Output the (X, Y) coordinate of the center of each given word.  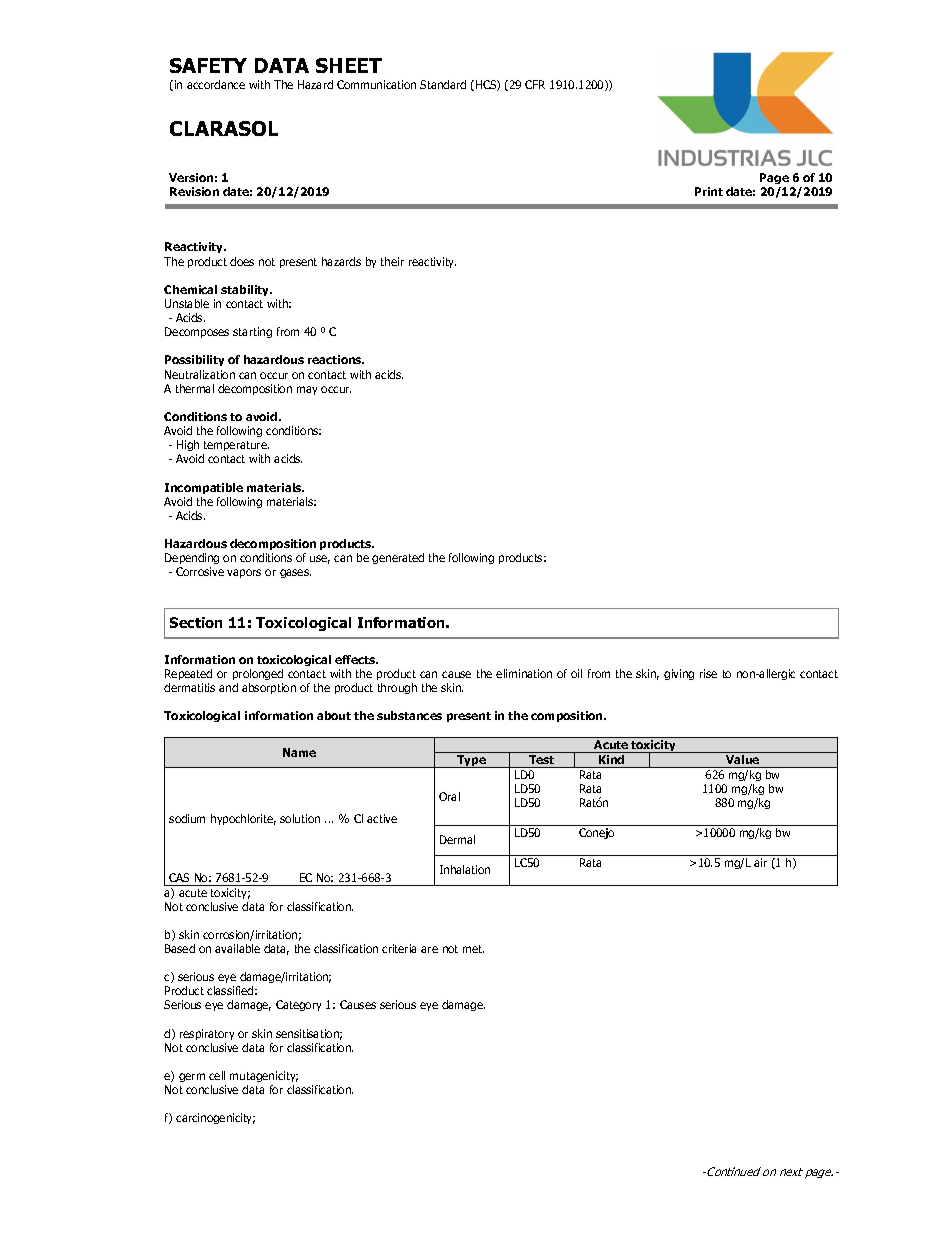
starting (252, 332)
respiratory (207, 1034)
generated (398, 558)
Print (709, 191)
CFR (535, 84)
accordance (216, 84)
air (760, 862)
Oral (449, 796)
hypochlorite (243, 819)
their (392, 261)
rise (708, 673)
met (473, 949)
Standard (443, 84)
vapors (244, 573)
